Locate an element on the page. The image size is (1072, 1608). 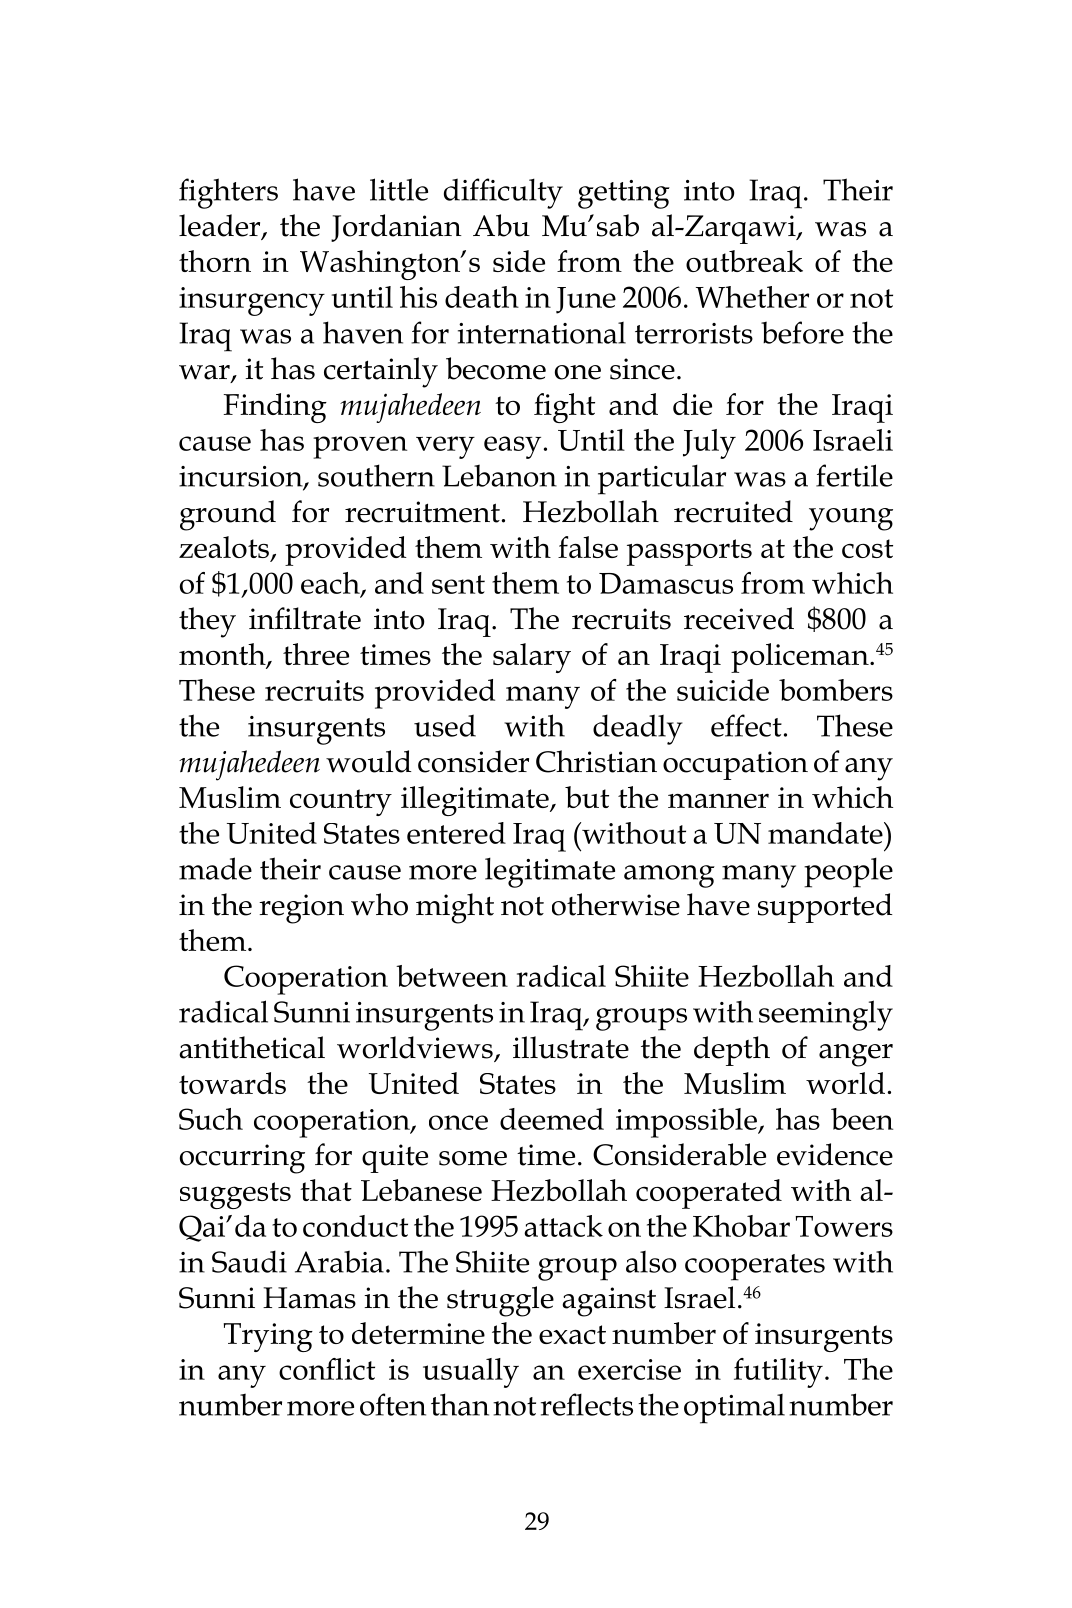
but is located at coordinates (587, 797).
